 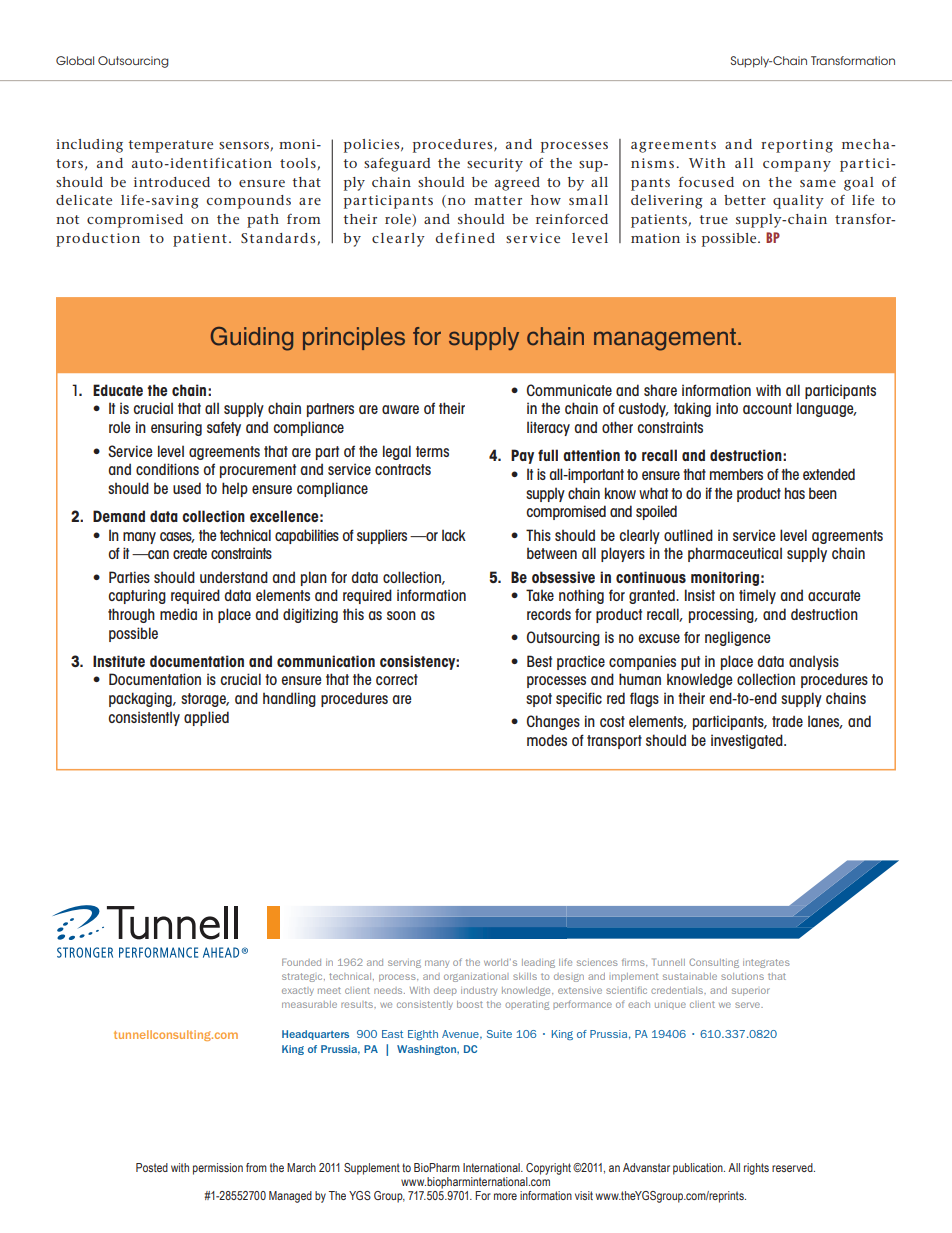 I want to click on media, so click(x=178, y=614).
